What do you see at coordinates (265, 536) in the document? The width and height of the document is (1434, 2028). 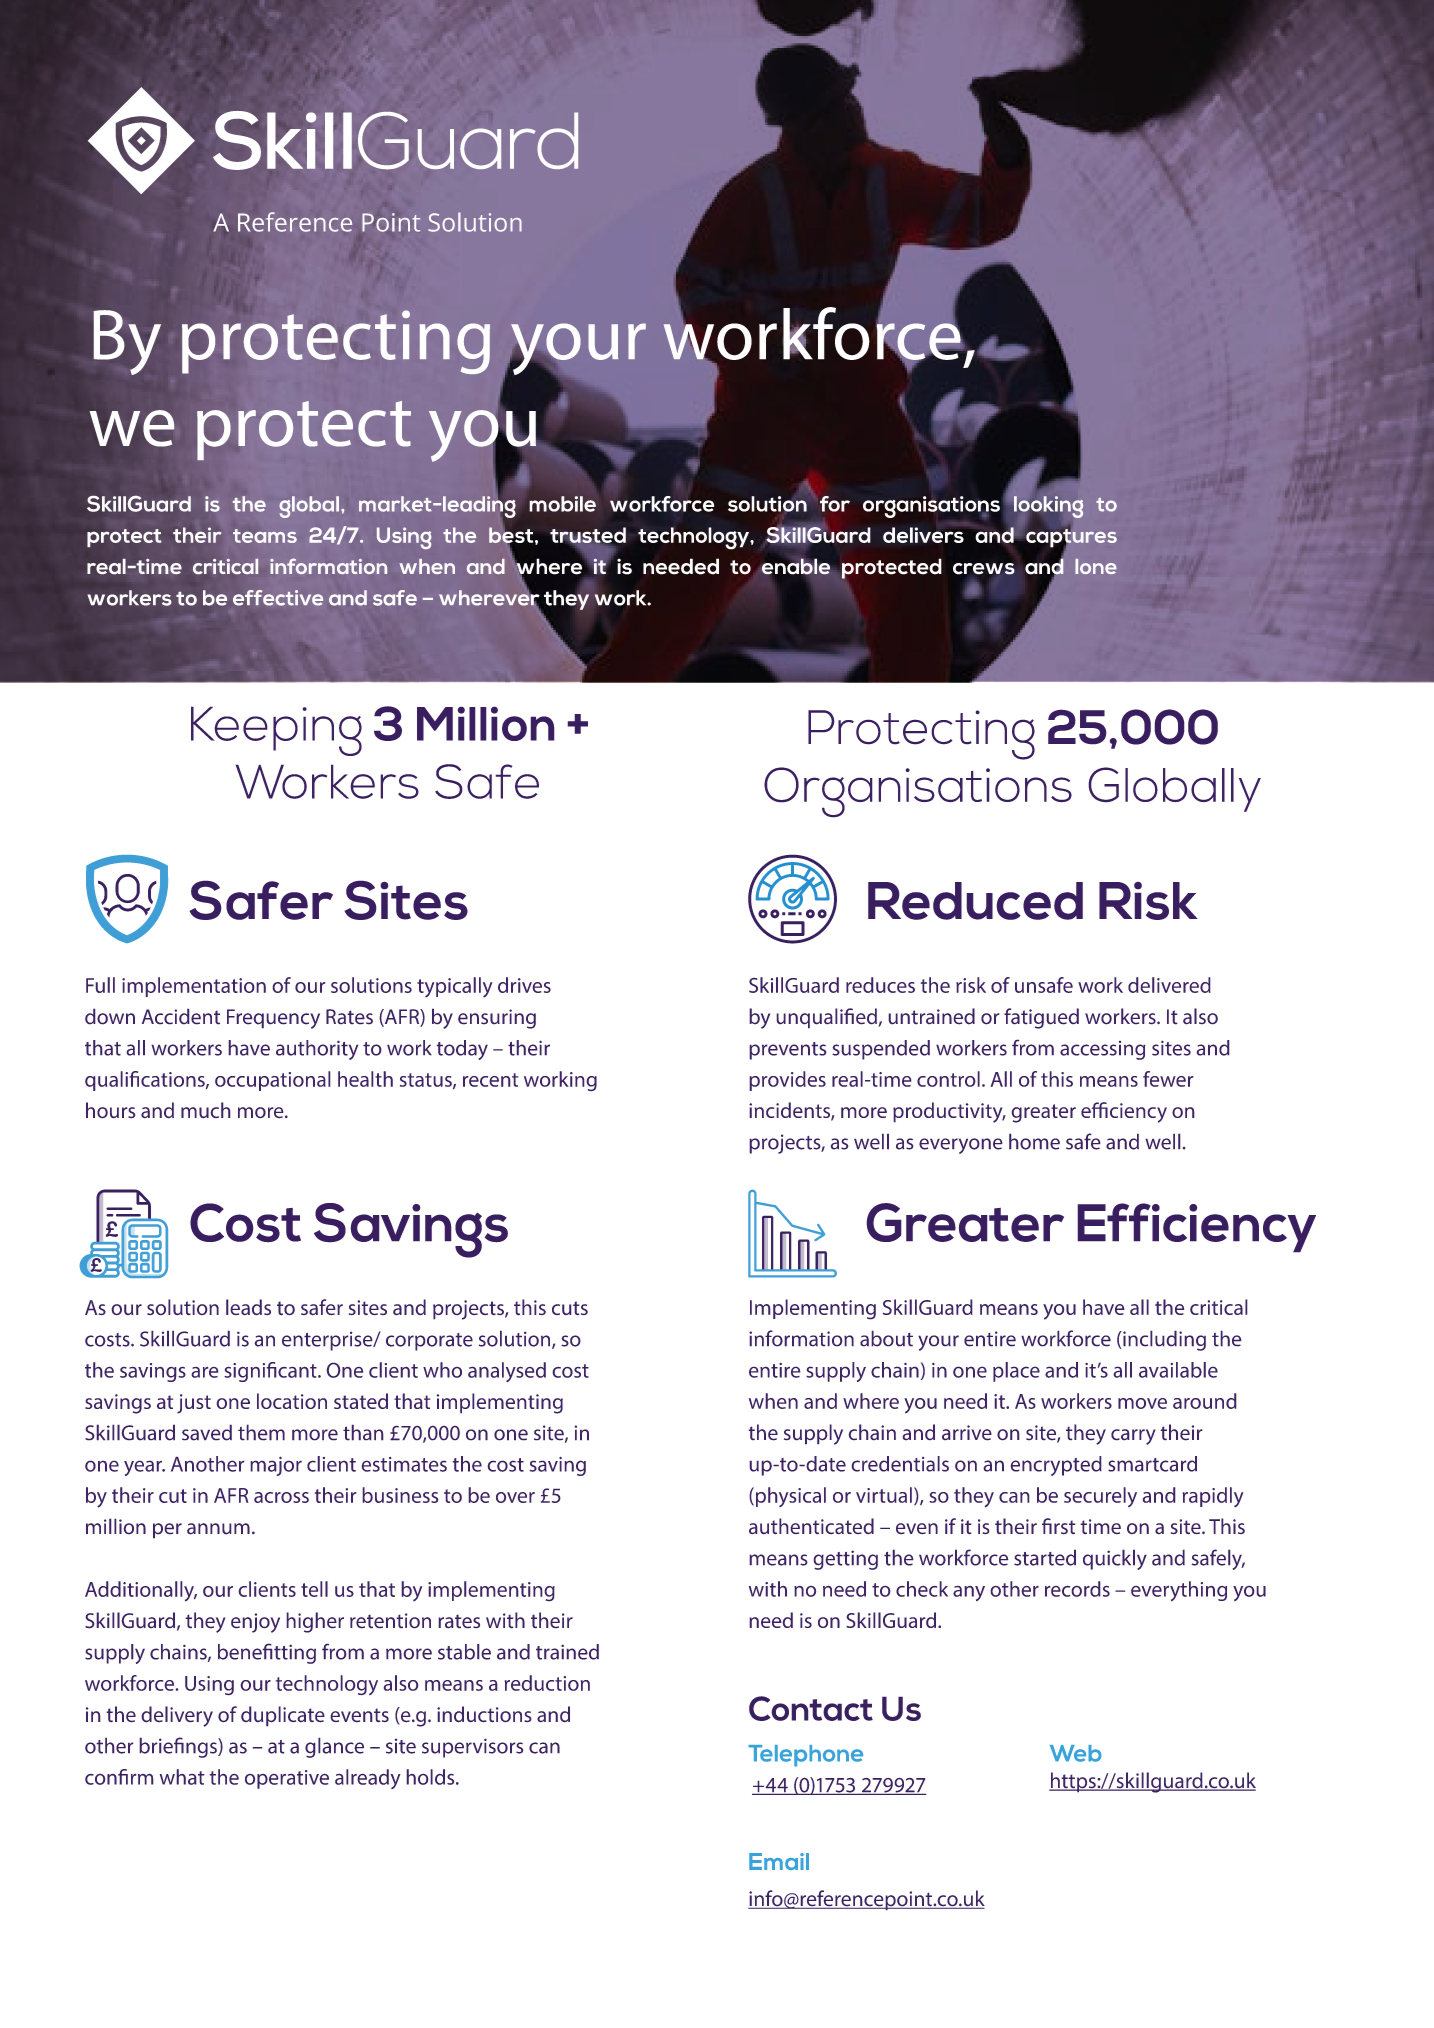 I see `teams` at bounding box center [265, 536].
